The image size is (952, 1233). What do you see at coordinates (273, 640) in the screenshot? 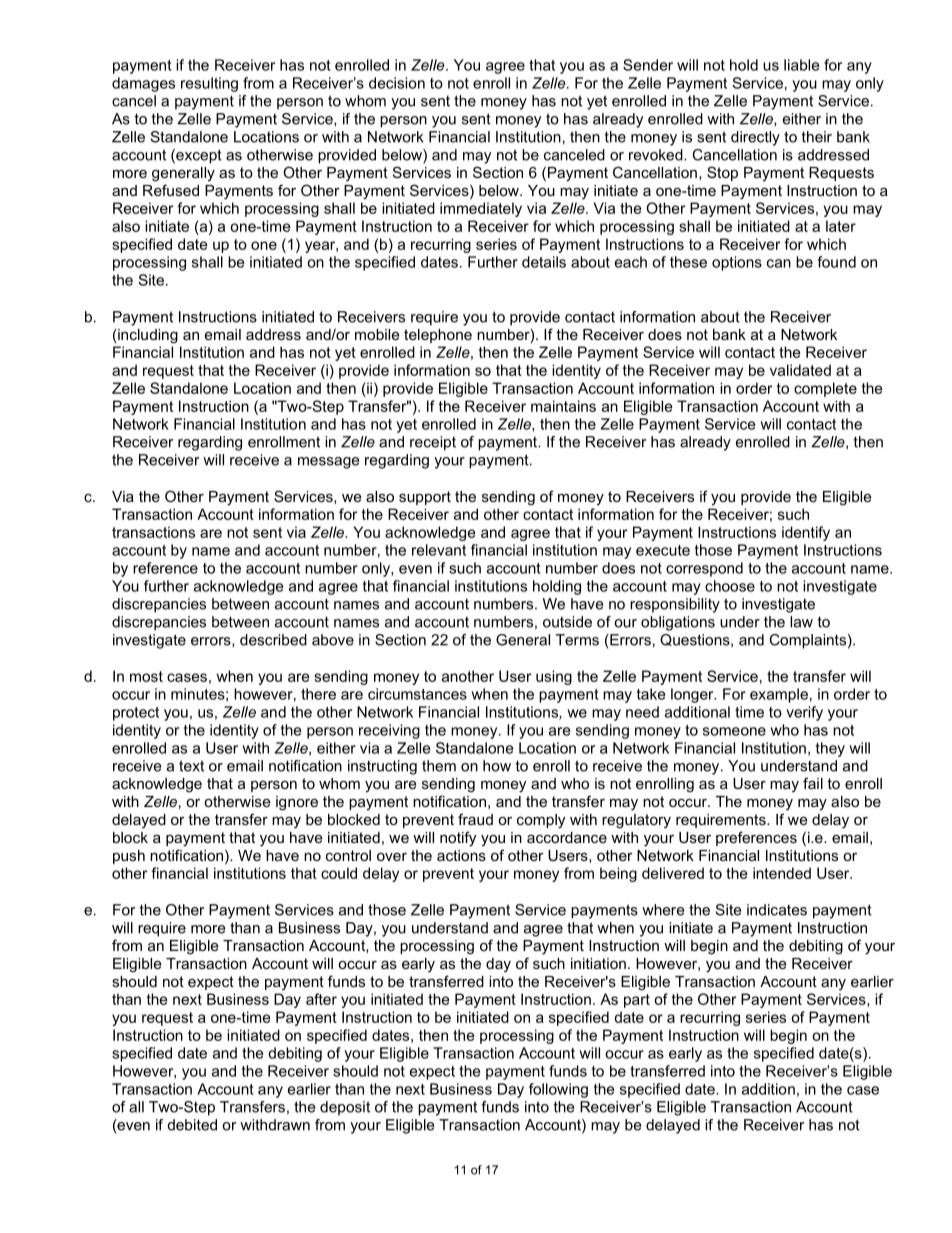
I see `described` at bounding box center [273, 640].
